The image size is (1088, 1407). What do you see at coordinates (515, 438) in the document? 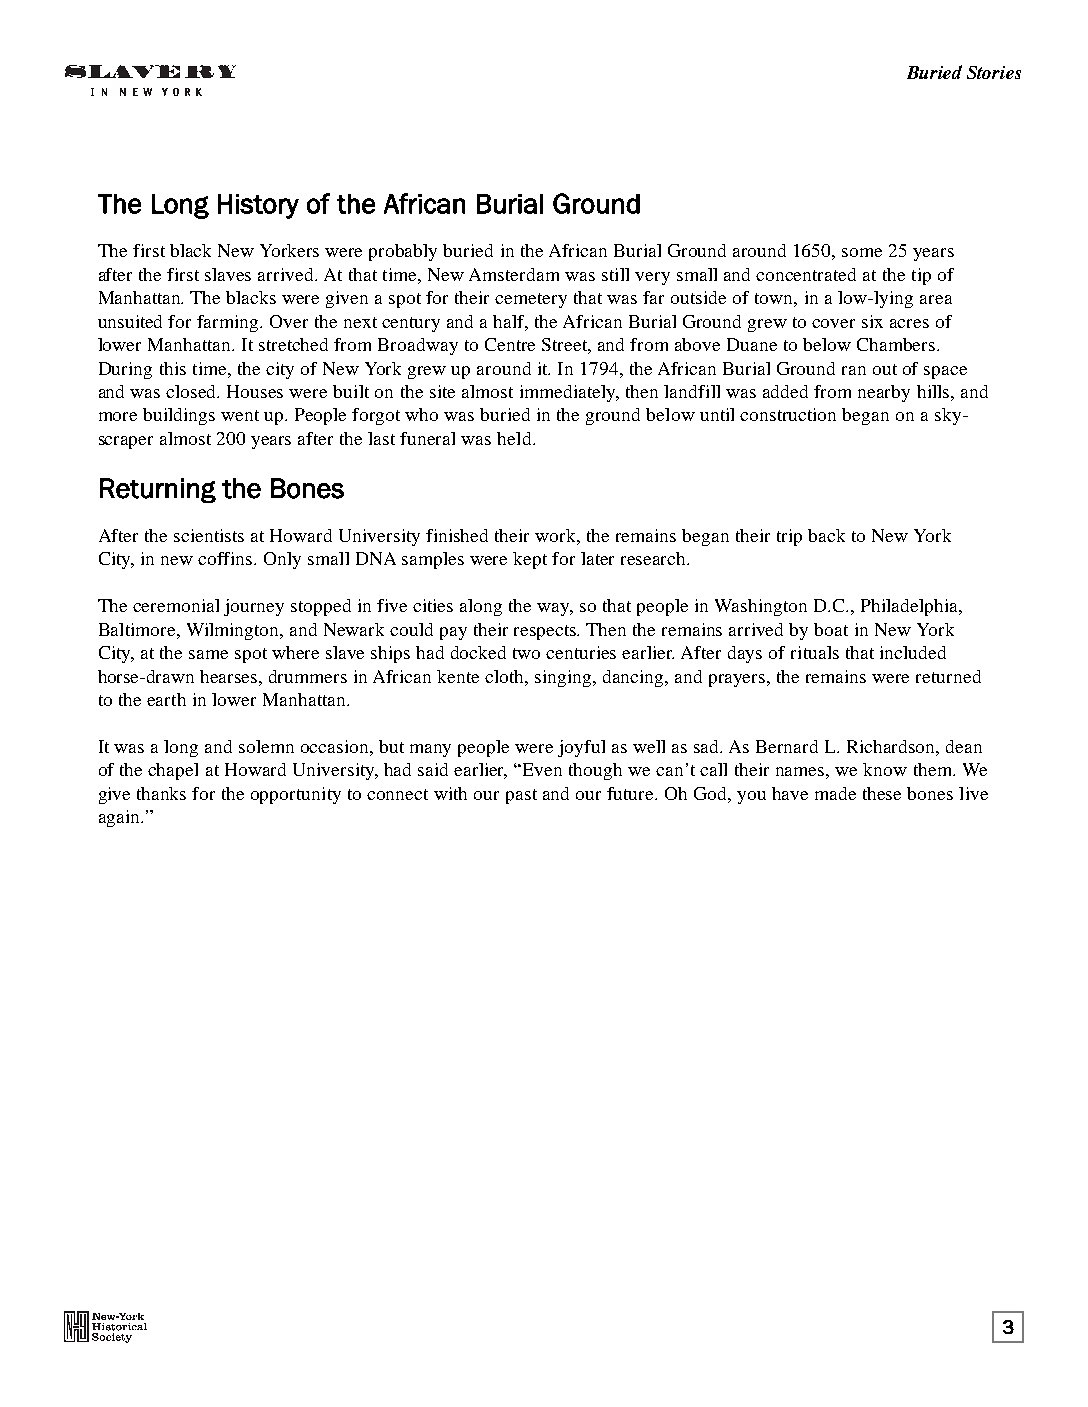
I see `held` at bounding box center [515, 438].
